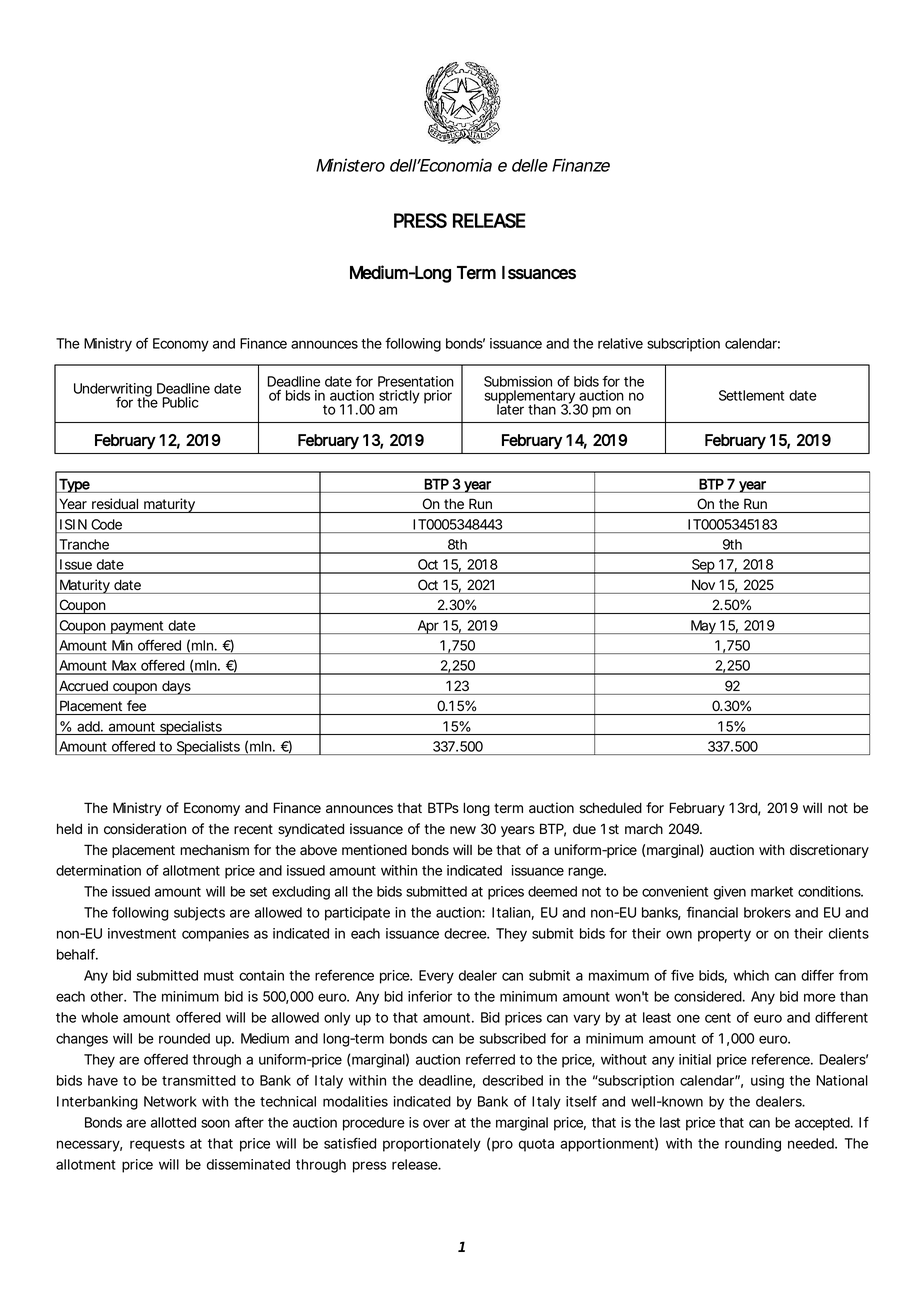  I want to click on days, so click(176, 687).
